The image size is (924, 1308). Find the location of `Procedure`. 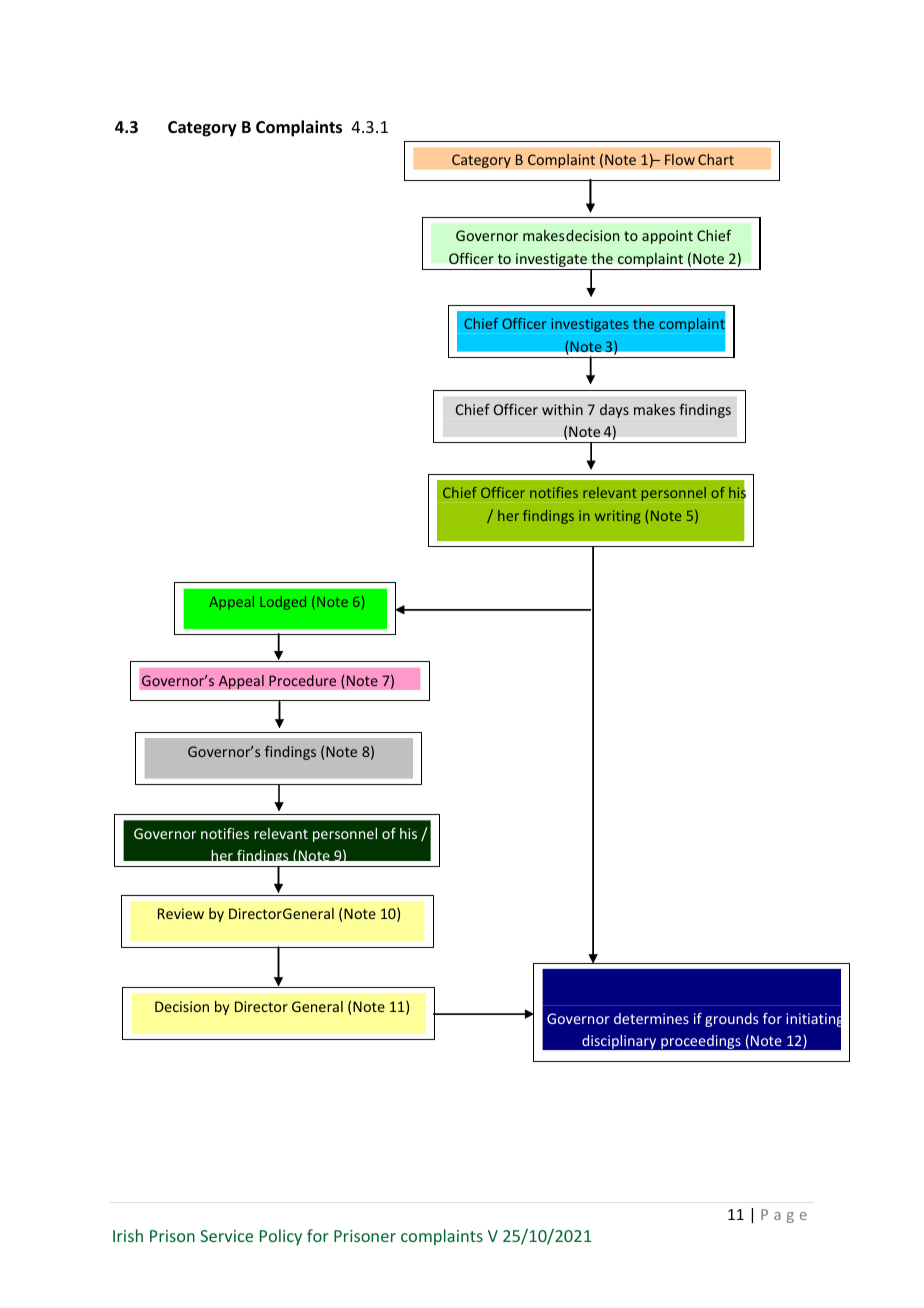

Procedure is located at coordinates (302, 680).
